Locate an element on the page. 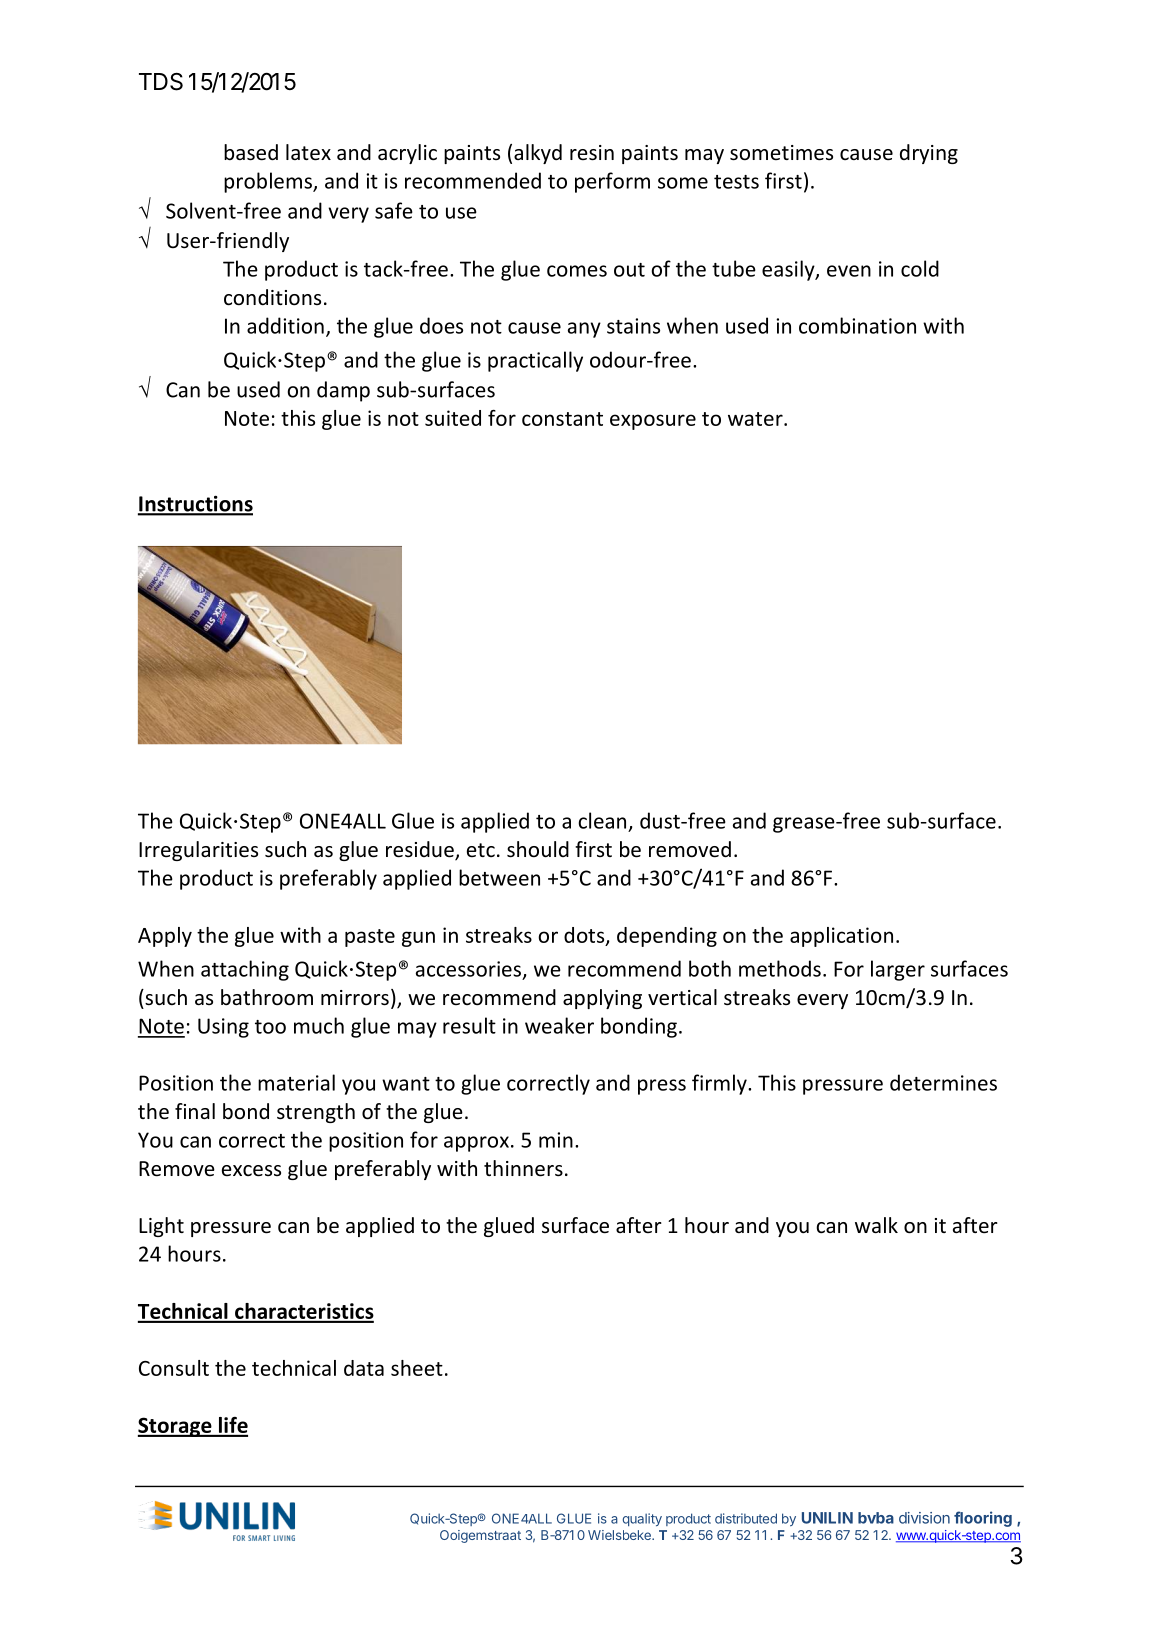  clean is located at coordinates (602, 820).
